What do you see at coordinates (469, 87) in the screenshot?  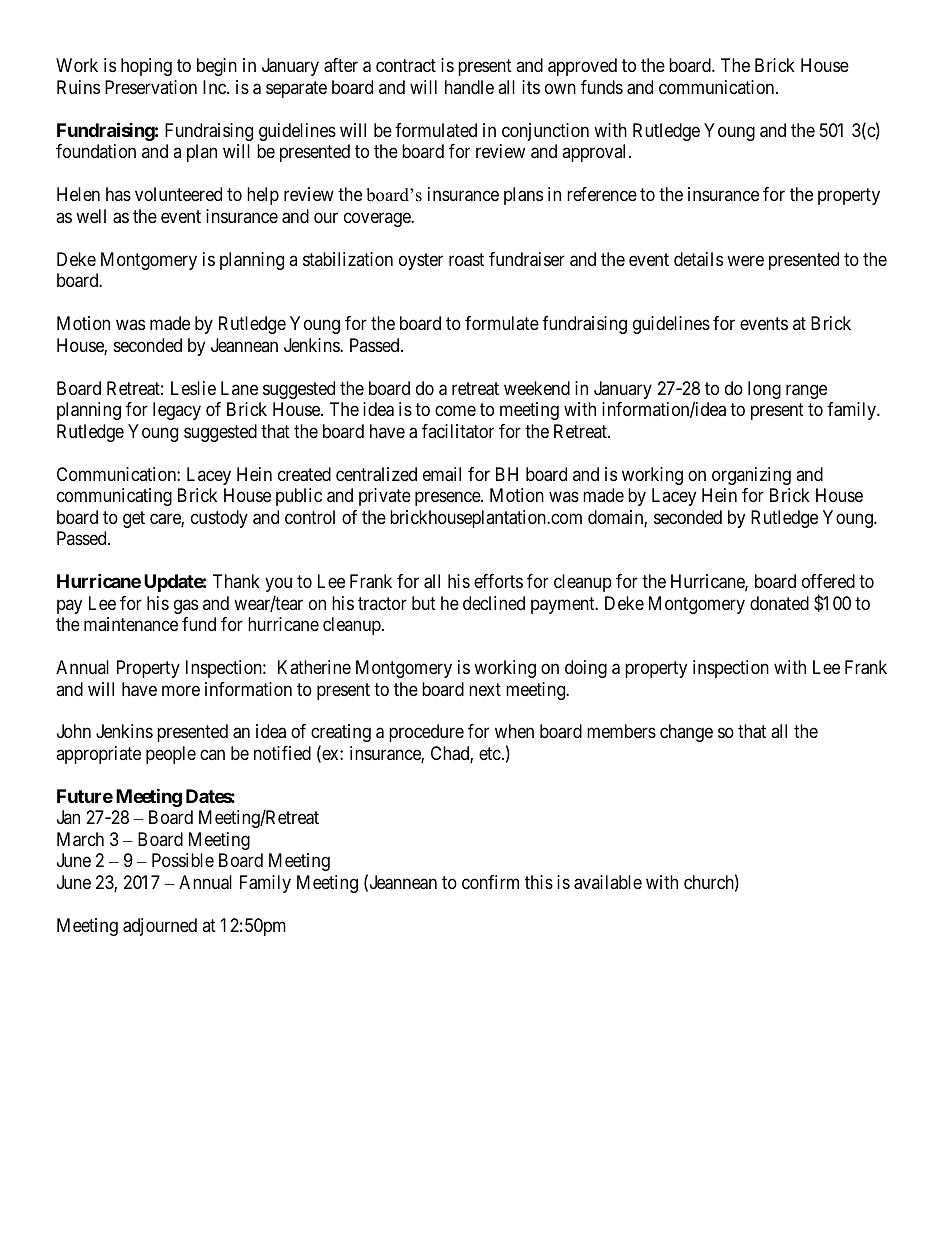 I see `handle` at bounding box center [469, 87].
